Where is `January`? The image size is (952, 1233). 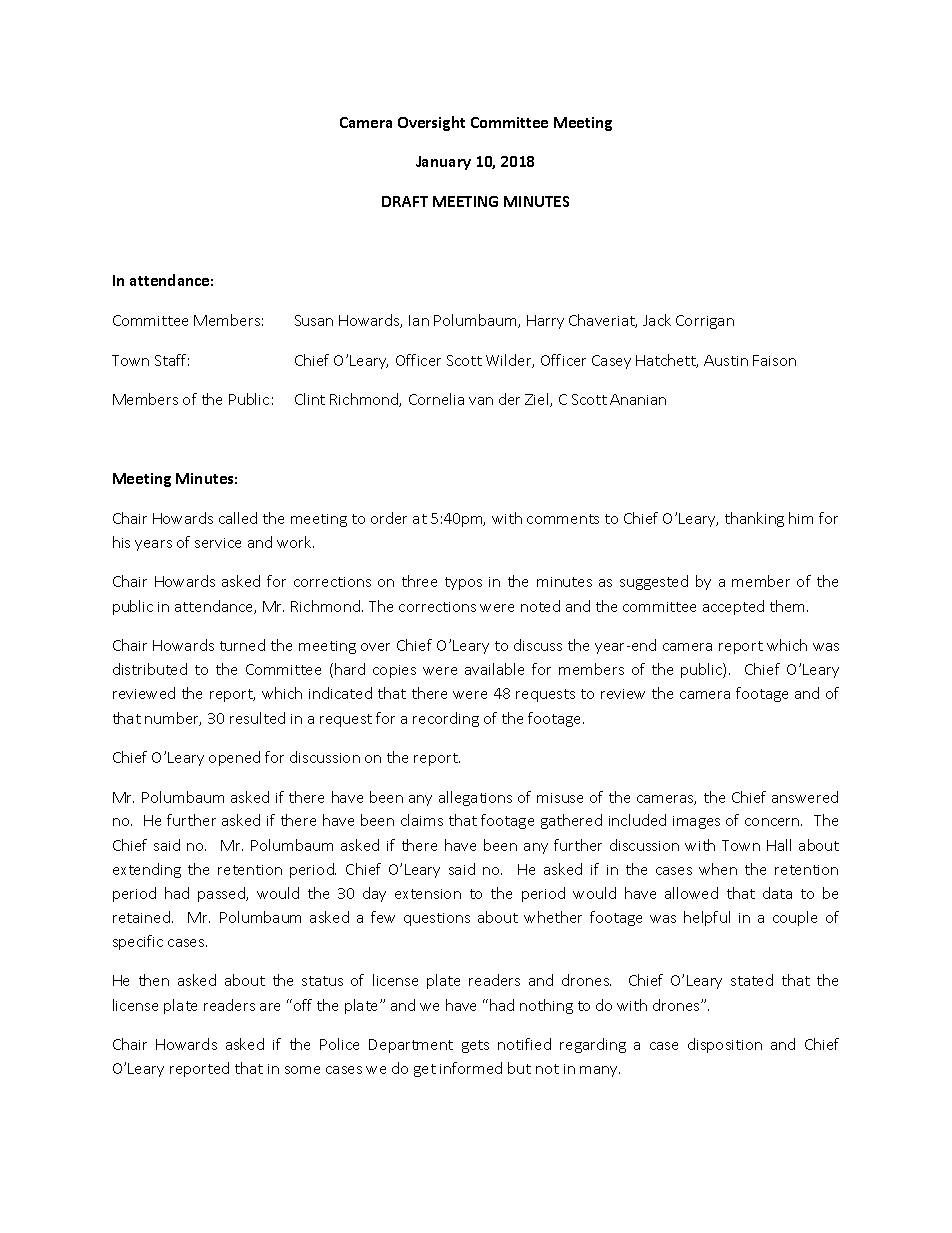 January is located at coordinates (443, 163).
